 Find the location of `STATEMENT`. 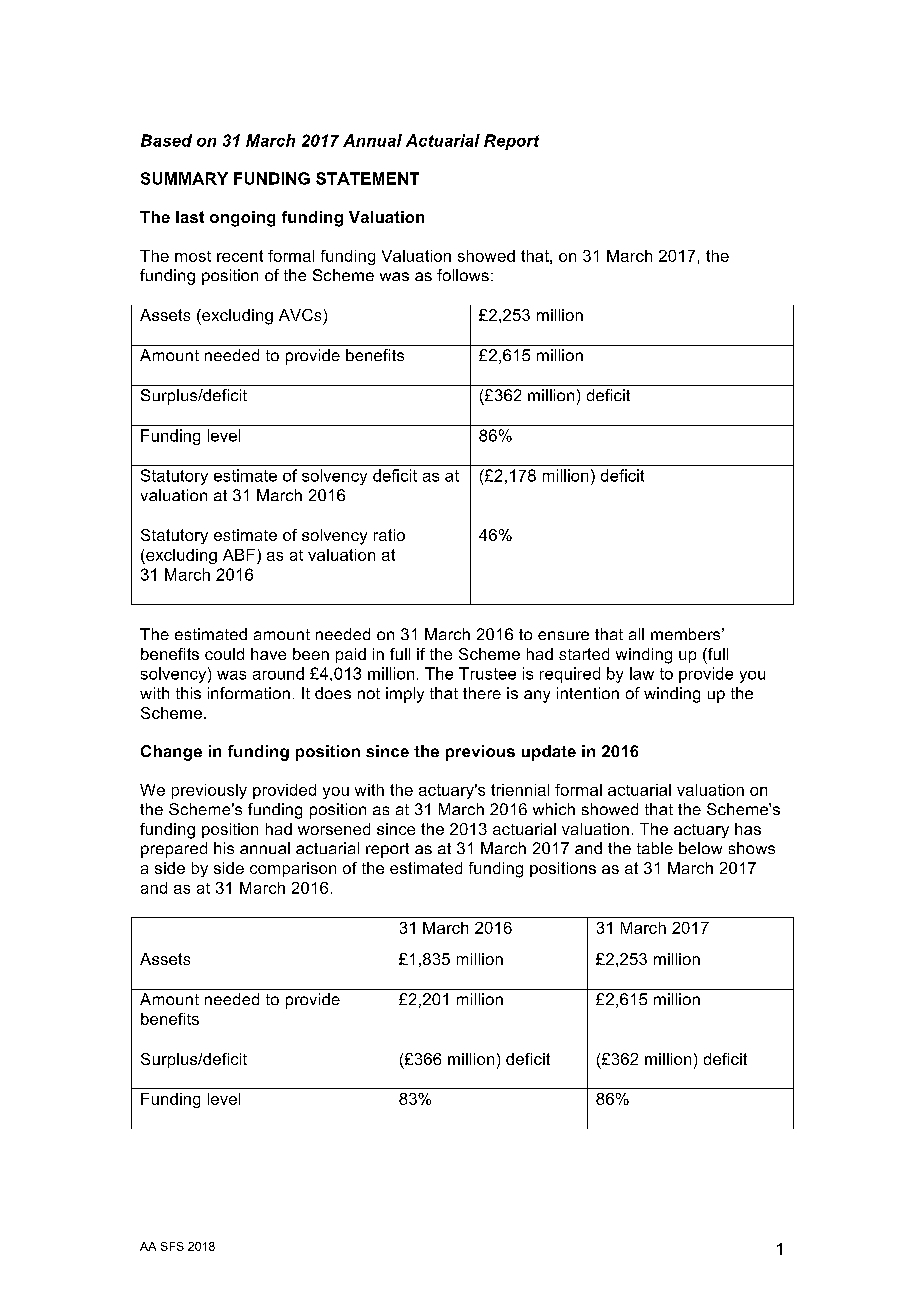

STATEMENT is located at coordinates (367, 178).
